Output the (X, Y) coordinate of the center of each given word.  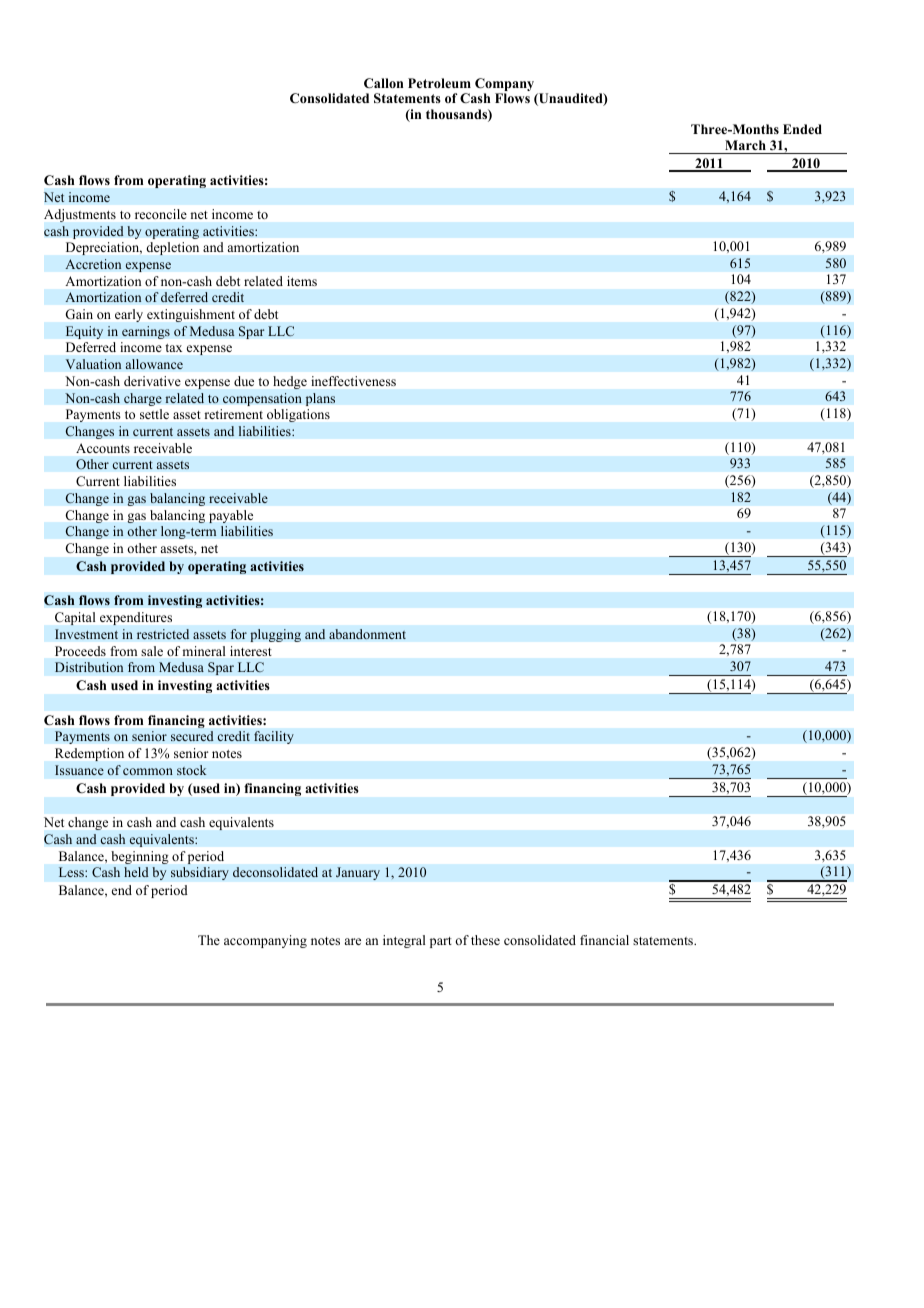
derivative (152, 381)
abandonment (367, 634)
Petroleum (439, 83)
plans (320, 399)
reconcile (161, 214)
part (441, 942)
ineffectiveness (353, 381)
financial (604, 940)
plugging (275, 635)
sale (152, 651)
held (136, 872)
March (745, 145)
